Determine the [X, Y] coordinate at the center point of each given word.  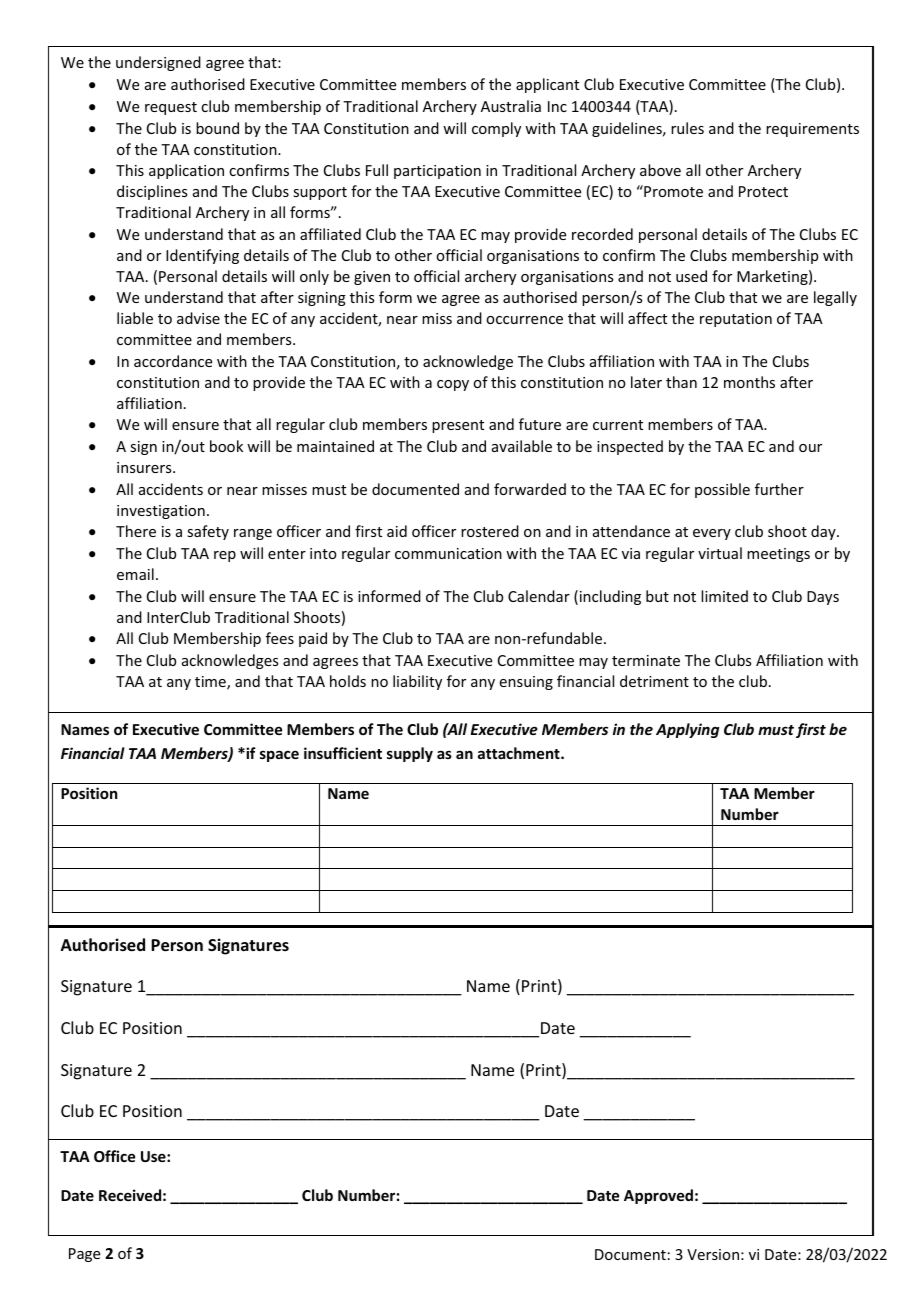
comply [496, 129]
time [211, 683]
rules [687, 128]
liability [417, 682]
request [171, 108]
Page [84, 1255]
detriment [654, 681]
